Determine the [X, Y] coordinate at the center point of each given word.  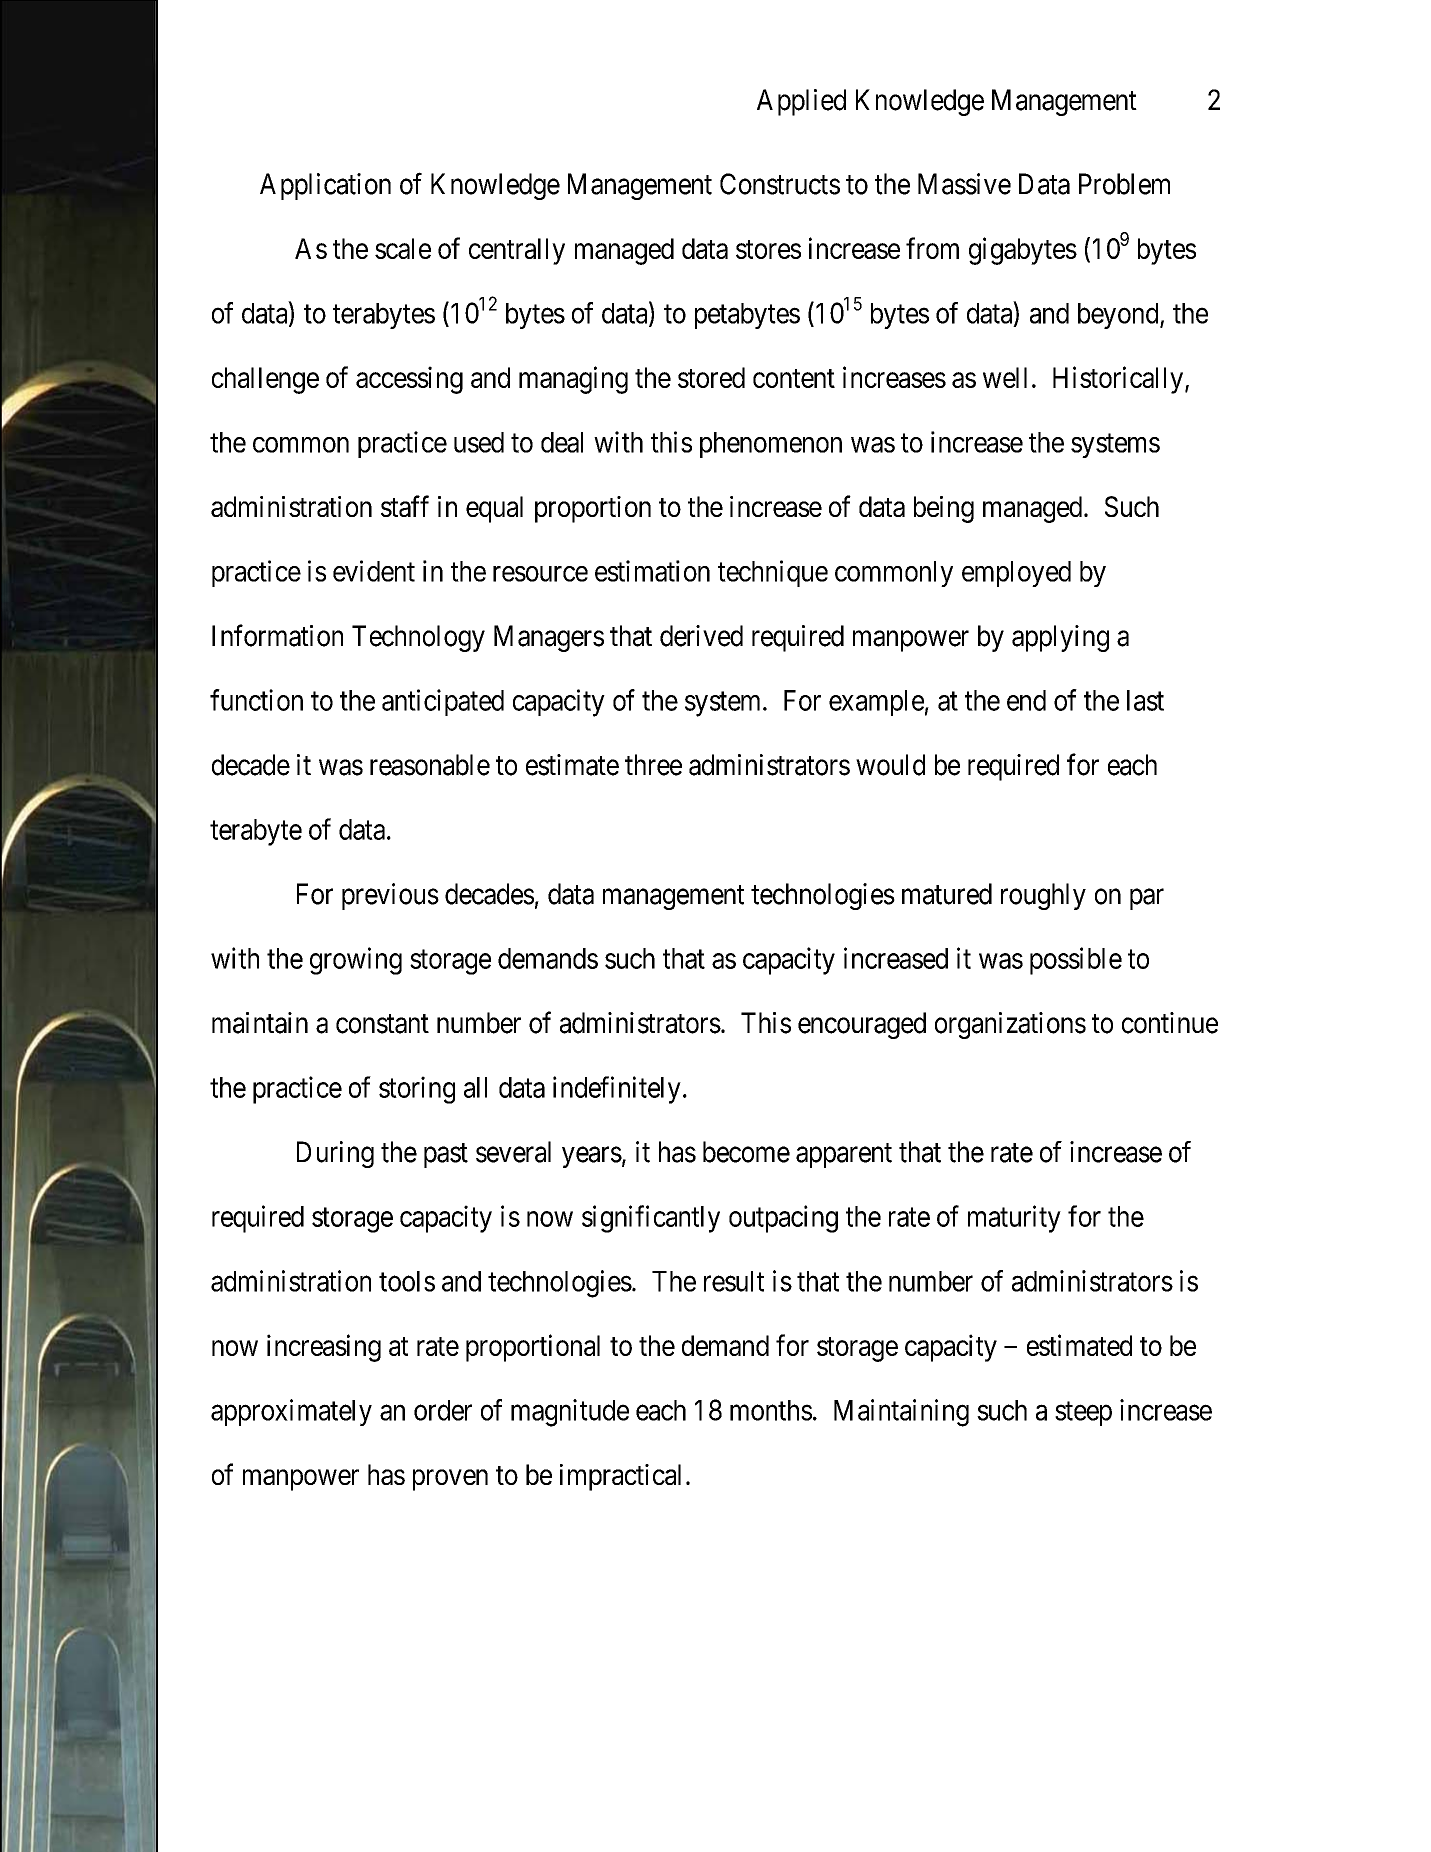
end [1026, 700]
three [653, 765]
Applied [801, 102]
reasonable [430, 765]
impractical [620, 1477]
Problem [1124, 184]
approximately [291, 1412]
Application [325, 186]
